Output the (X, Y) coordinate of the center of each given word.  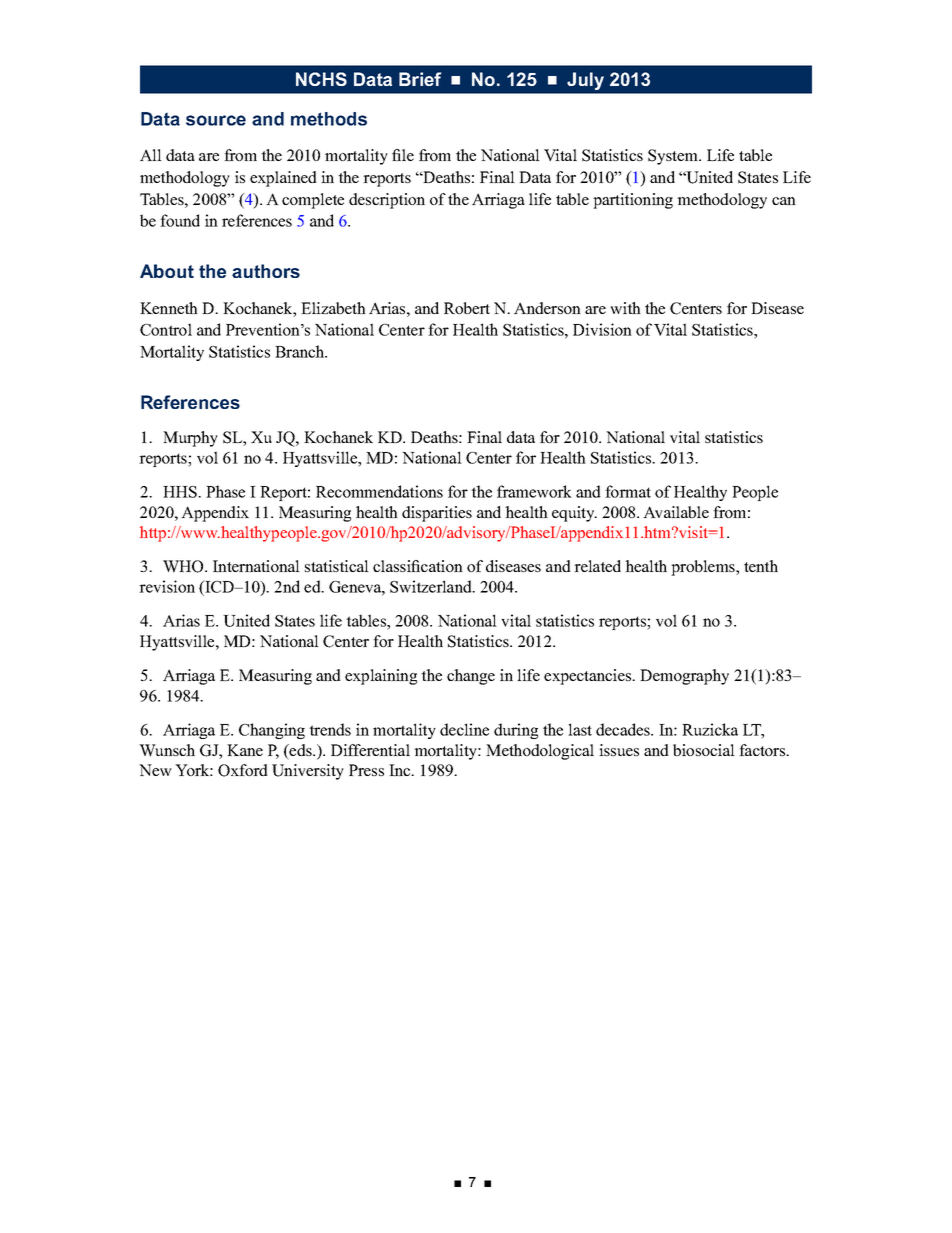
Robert (467, 308)
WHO (184, 566)
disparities (437, 514)
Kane (245, 750)
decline (464, 729)
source (216, 120)
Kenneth (169, 308)
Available (676, 512)
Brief (420, 79)
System (674, 157)
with (625, 308)
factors (763, 750)
